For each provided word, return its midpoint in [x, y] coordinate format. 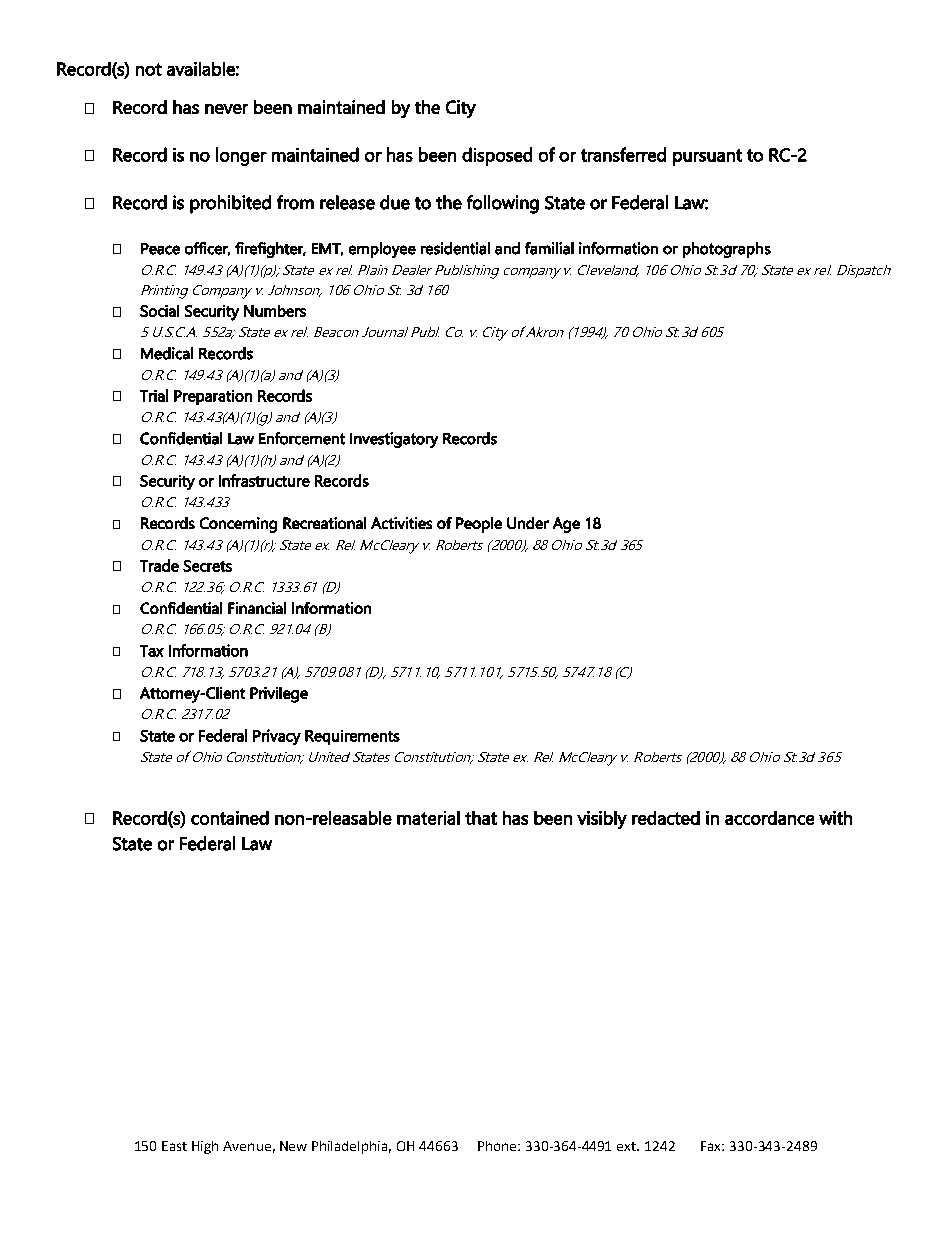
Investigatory [394, 440]
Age [566, 525]
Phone [498, 1146]
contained [230, 818]
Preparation [213, 397]
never [226, 109]
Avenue [247, 1146]
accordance [769, 818]
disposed [497, 156]
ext [627, 1146]
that [481, 818]
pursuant [707, 157]
